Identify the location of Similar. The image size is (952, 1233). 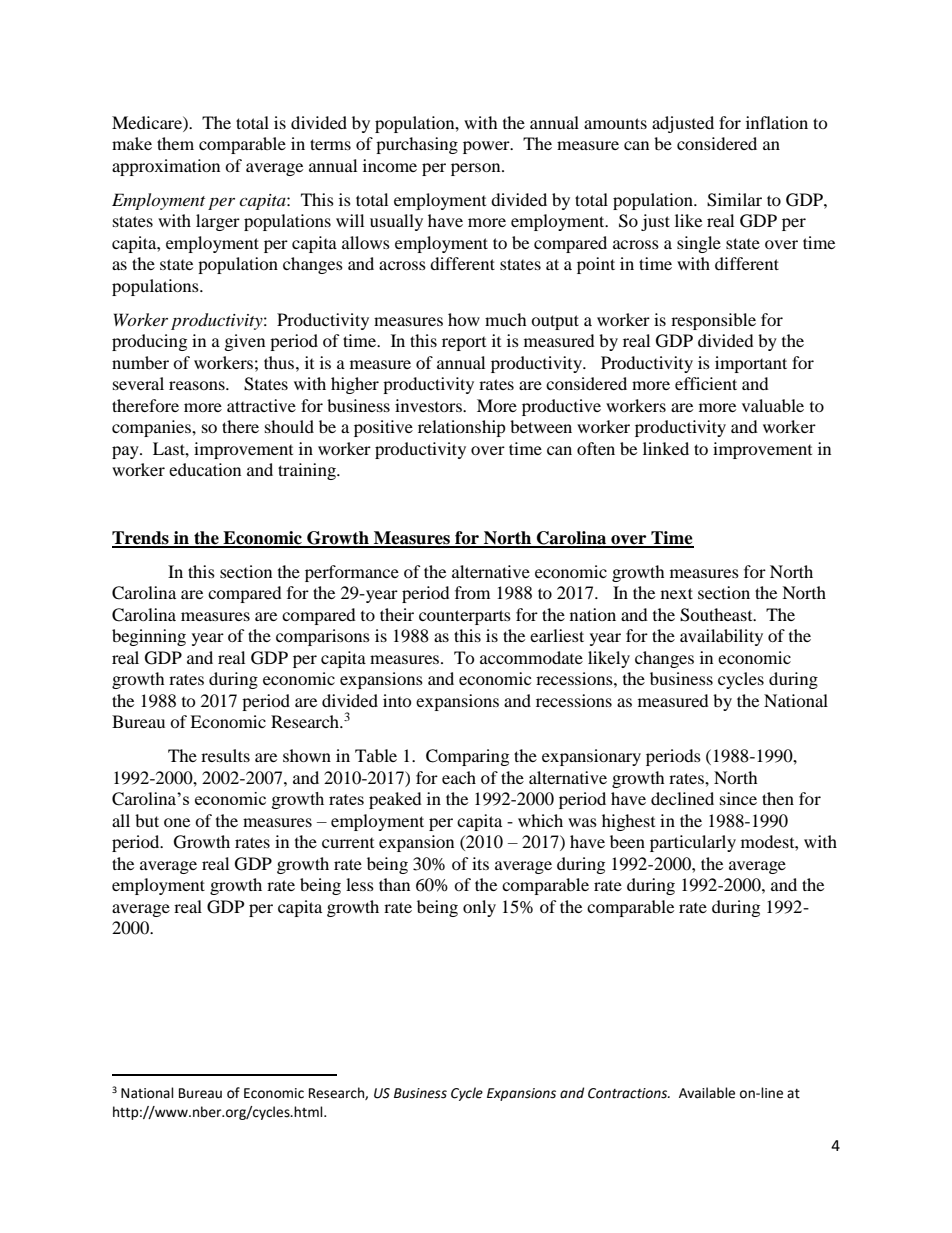
(734, 200).
